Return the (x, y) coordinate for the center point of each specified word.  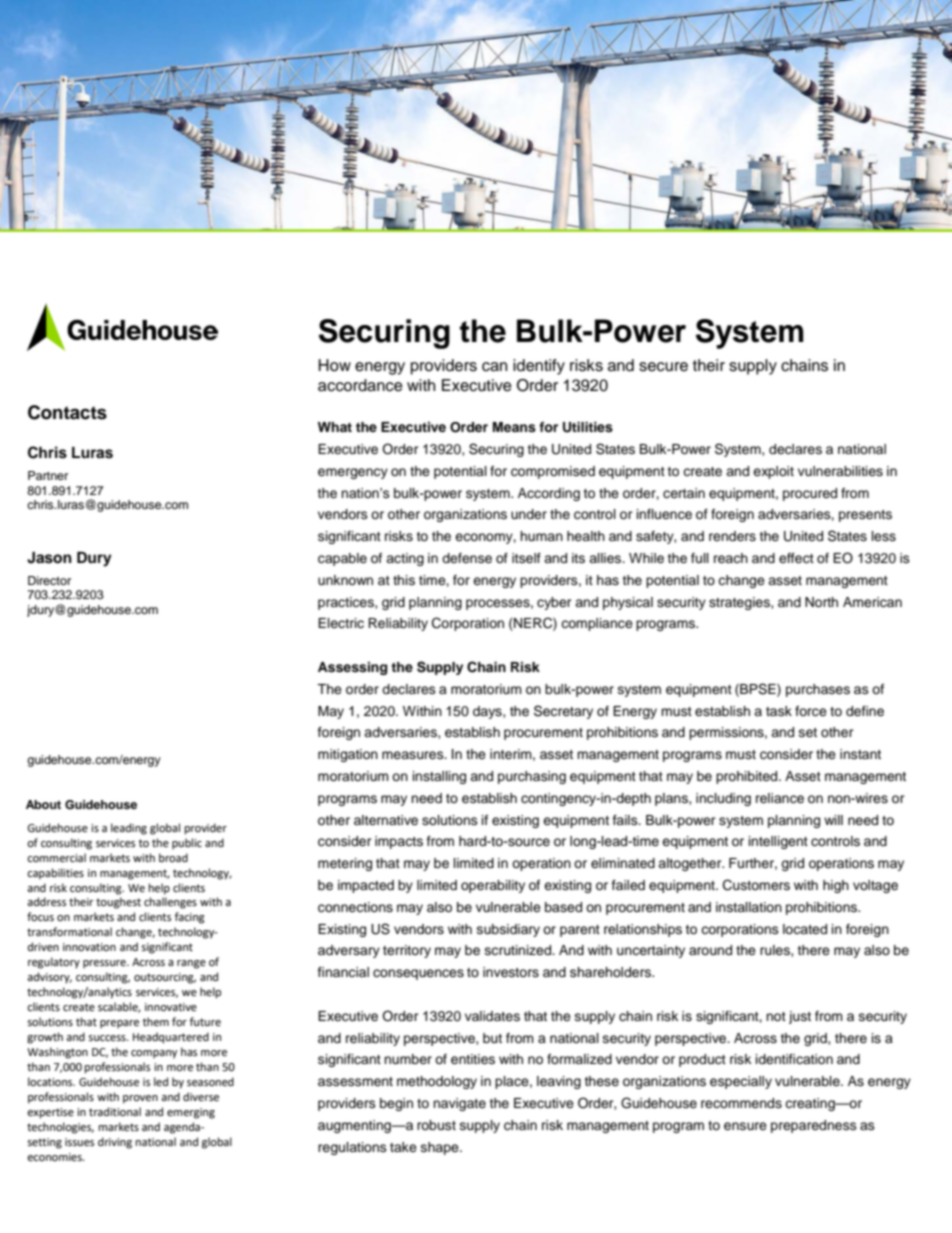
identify (539, 367)
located (805, 929)
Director (49, 580)
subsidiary (508, 930)
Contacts (67, 412)
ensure (745, 1126)
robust (436, 1125)
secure (663, 367)
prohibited (748, 777)
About (43, 804)
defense (467, 558)
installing (439, 777)
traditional (115, 1111)
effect (796, 558)
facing (190, 918)
